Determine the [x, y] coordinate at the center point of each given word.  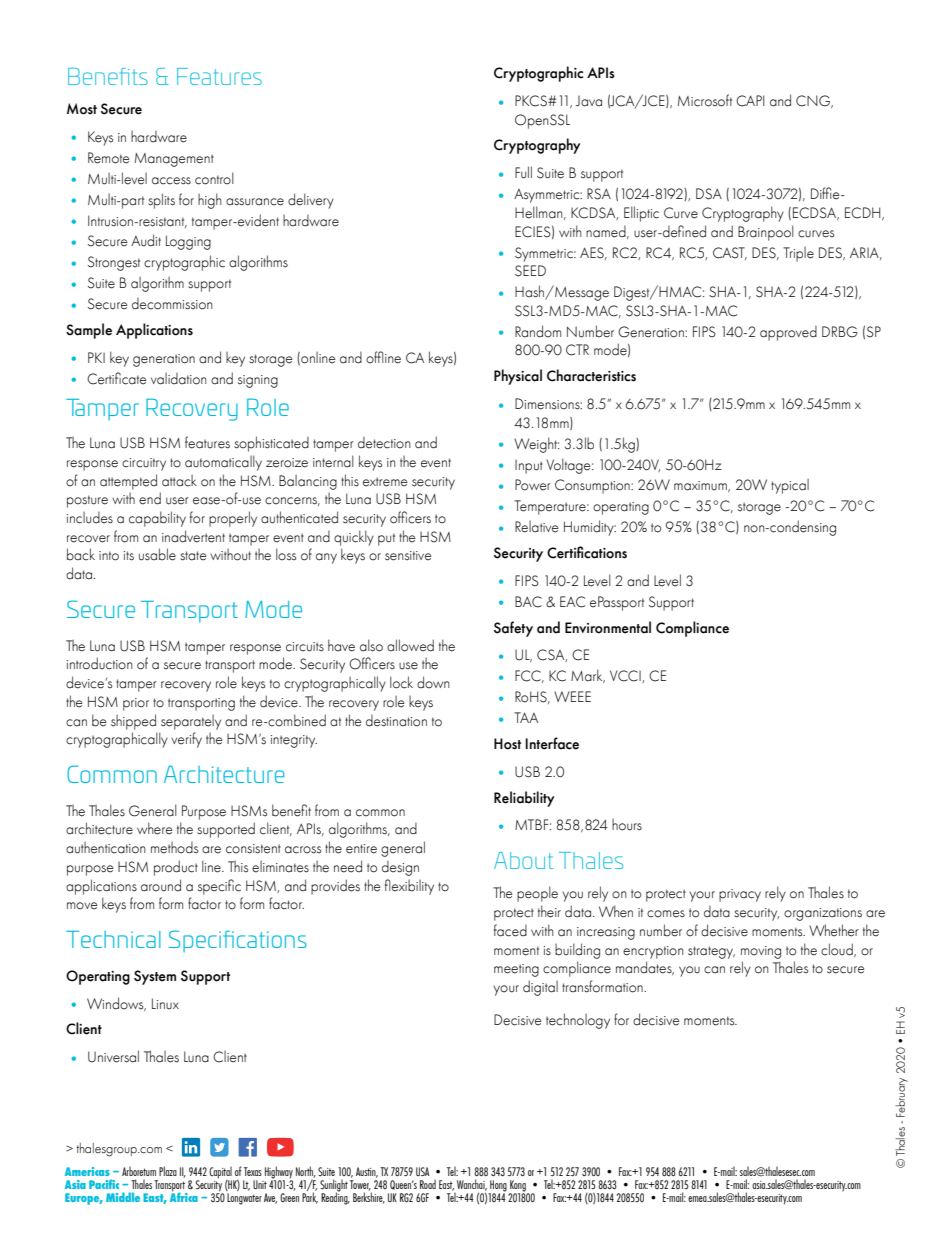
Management [174, 160]
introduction [100, 663]
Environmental [608, 627]
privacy [740, 895]
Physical [518, 377]
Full [523, 172]
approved [788, 333]
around [161, 885]
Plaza [168, 1171]
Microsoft [705, 100]
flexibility [409, 887]
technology [578, 1021]
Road [428, 1184]
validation [179, 379]
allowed [410, 645]
